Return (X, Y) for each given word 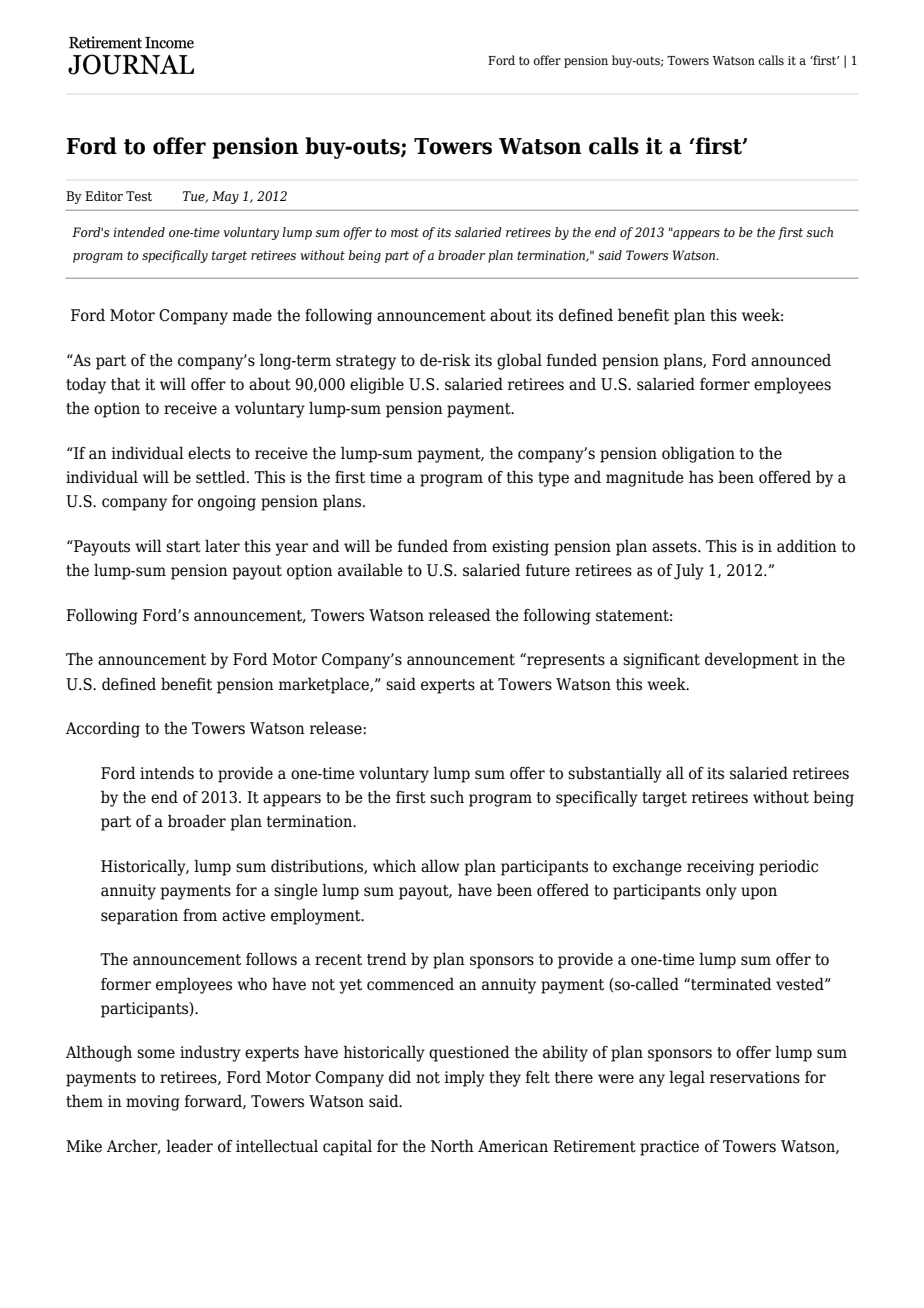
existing (520, 548)
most (405, 232)
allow (440, 866)
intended (139, 232)
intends (167, 773)
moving (153, 1103)
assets (675, 547)
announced (791, 360)
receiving (720, 868)
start (183, 547)
